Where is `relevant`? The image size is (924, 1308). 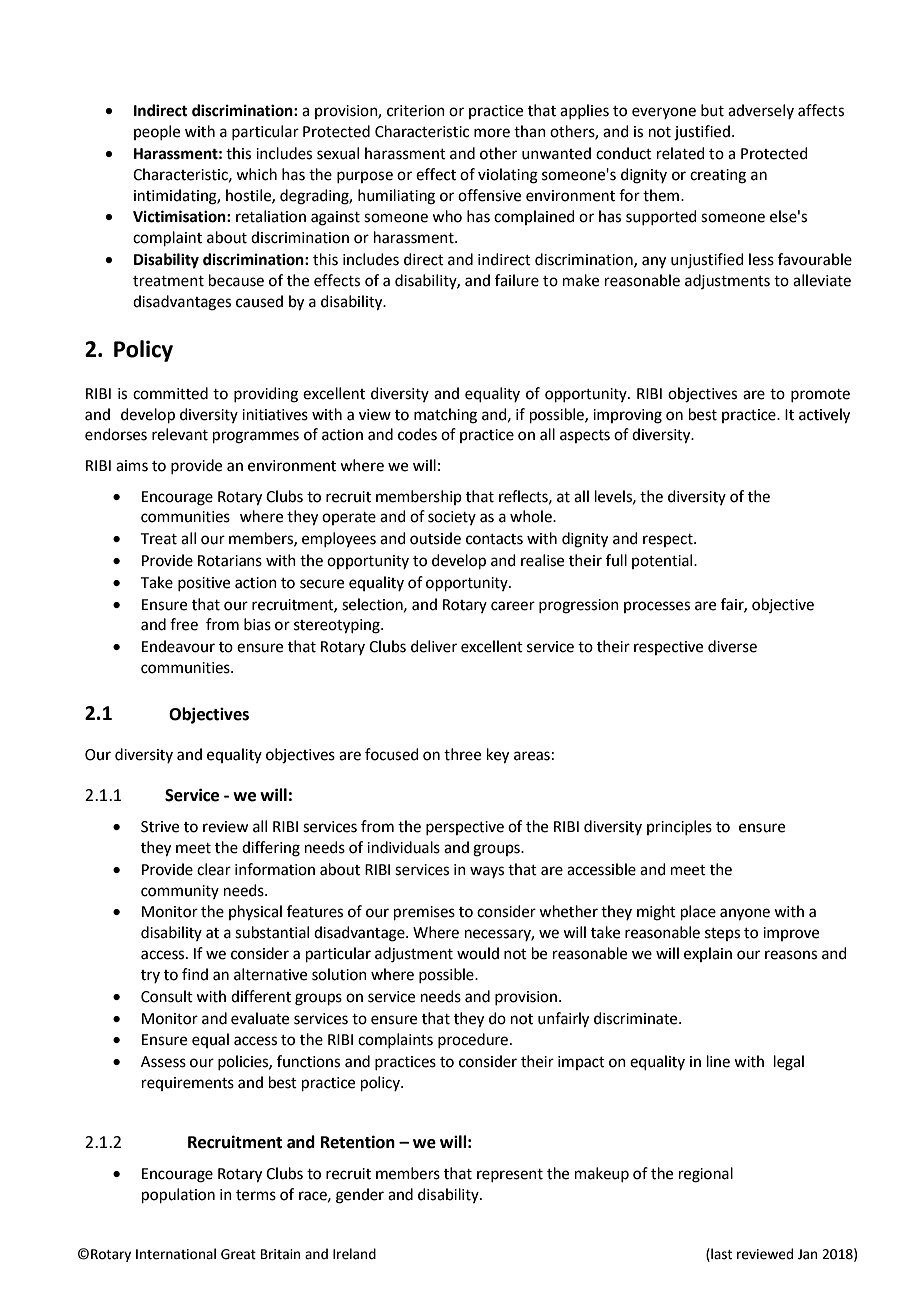
relevant is located at coordinates (180, 434).
